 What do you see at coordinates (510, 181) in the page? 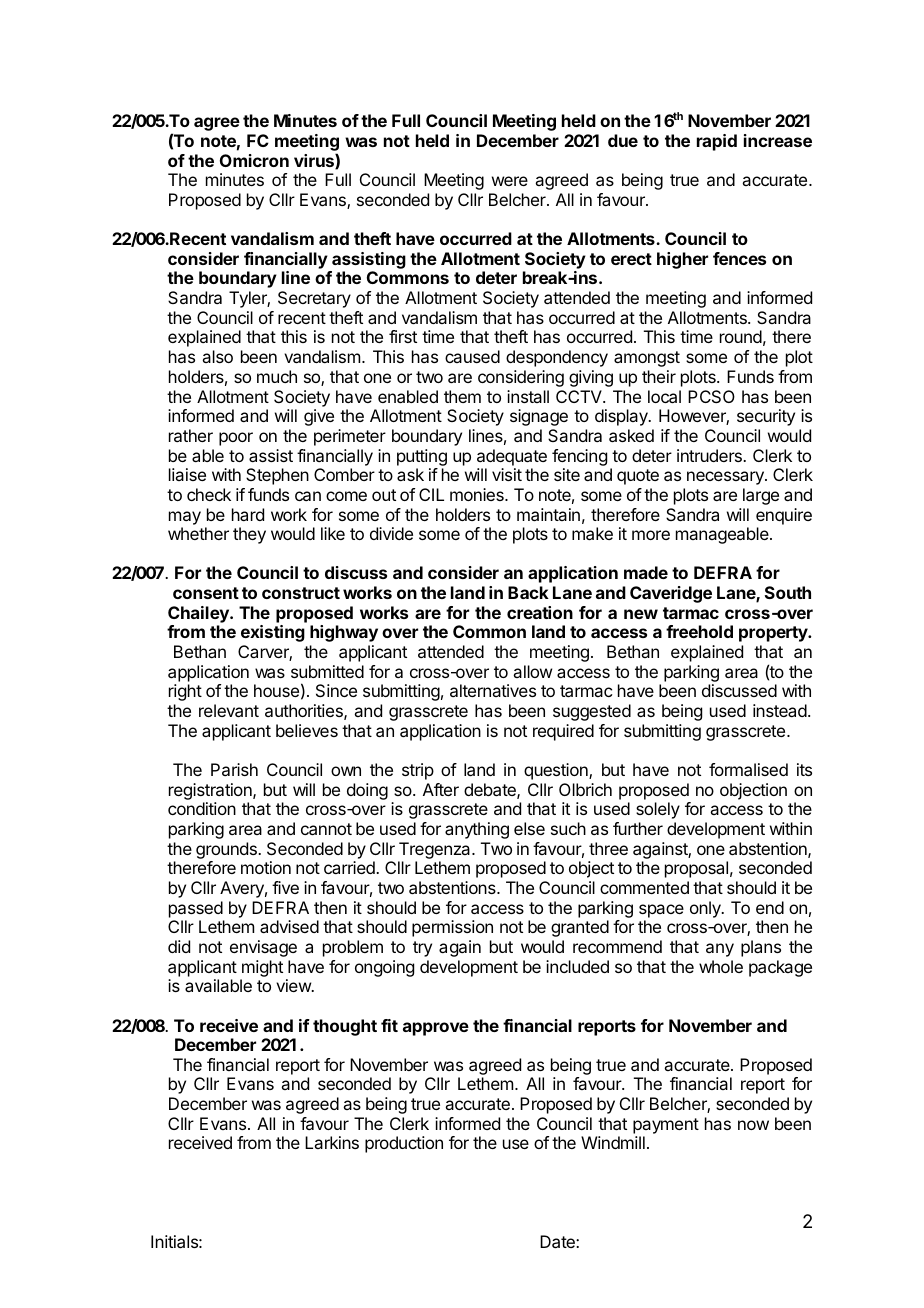
I see `were` at bounding box center [510, 181].
